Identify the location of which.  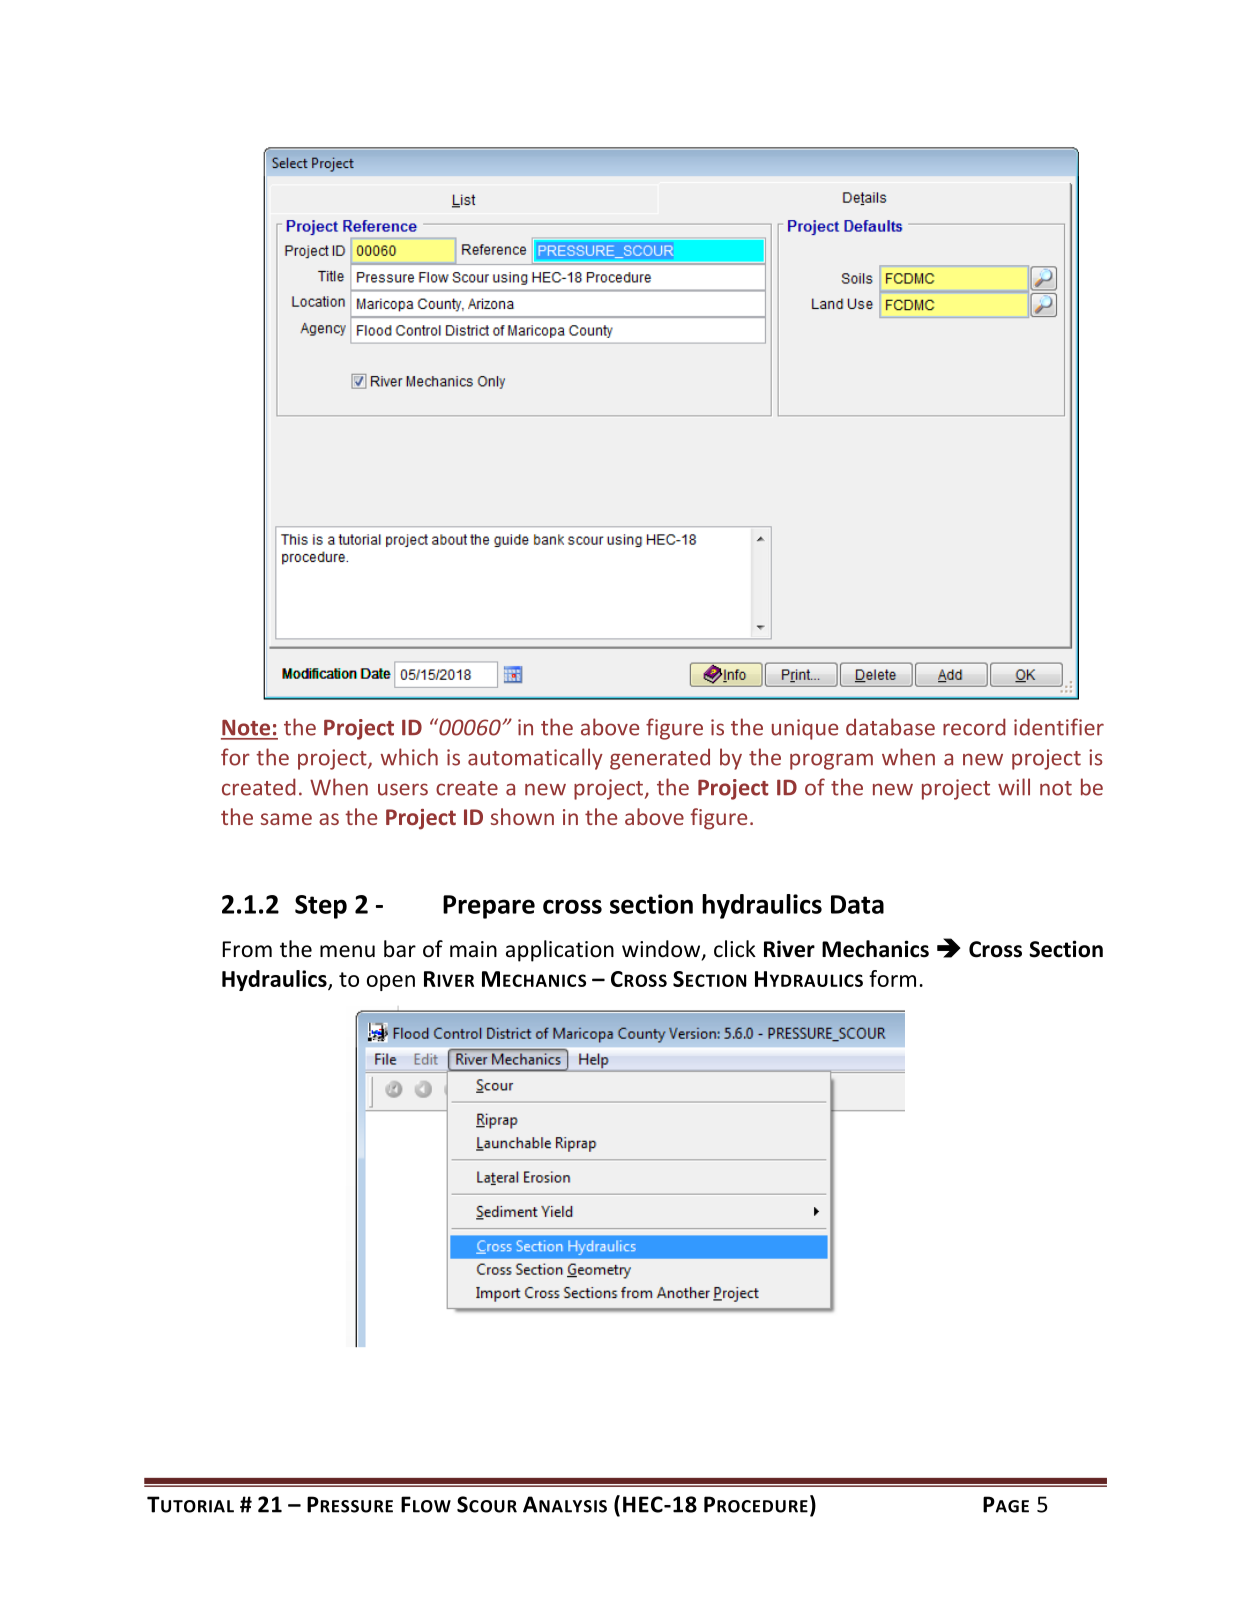
(409, 757).
